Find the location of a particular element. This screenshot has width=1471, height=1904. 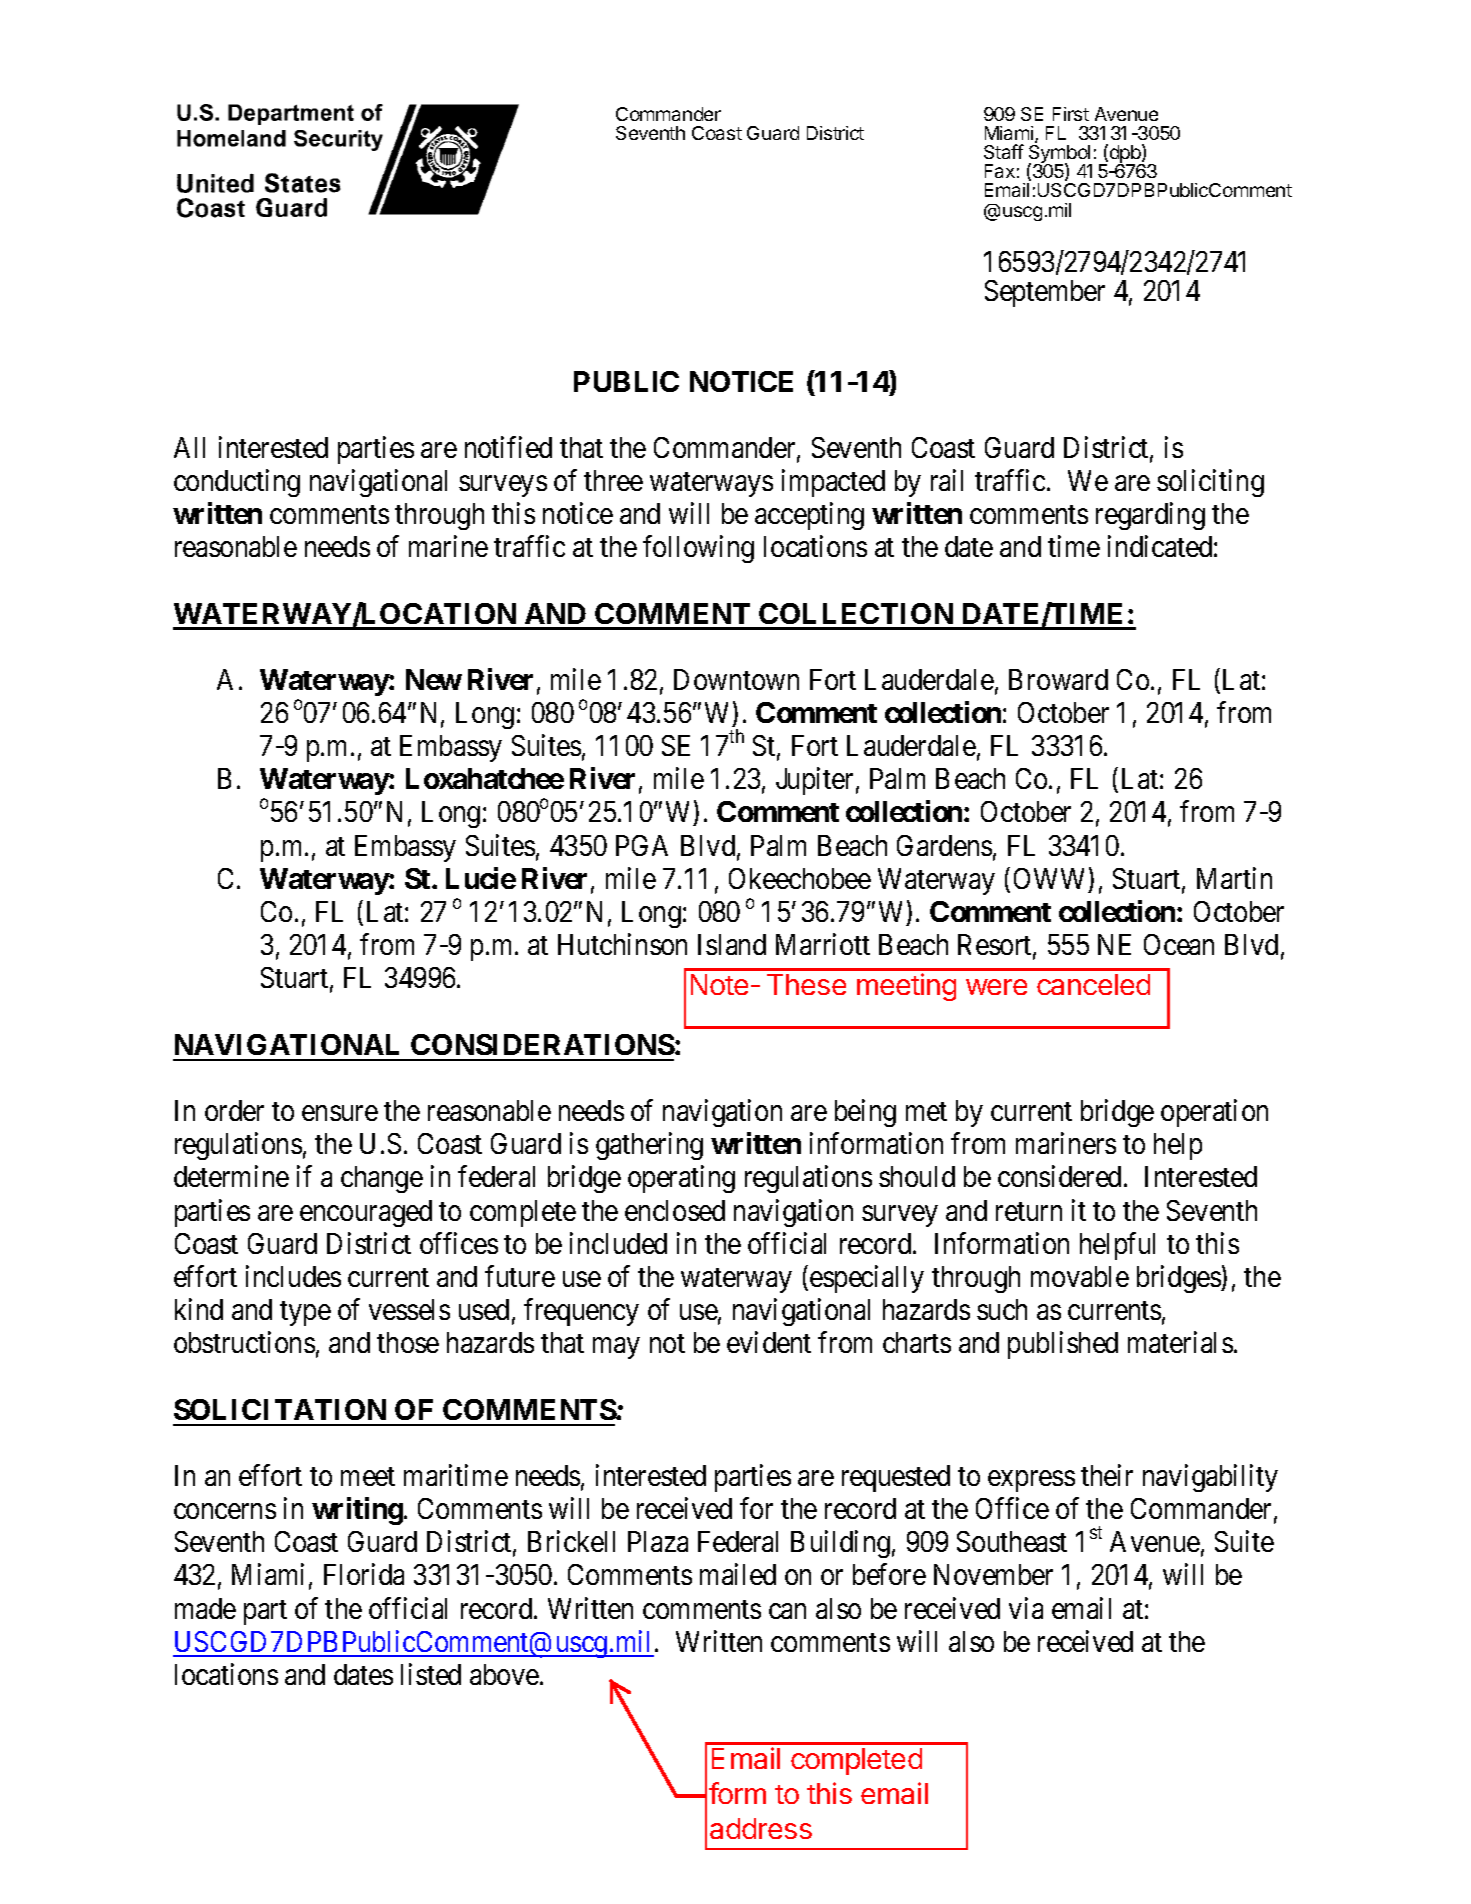

via is located at coordinates (1026, 1608).
